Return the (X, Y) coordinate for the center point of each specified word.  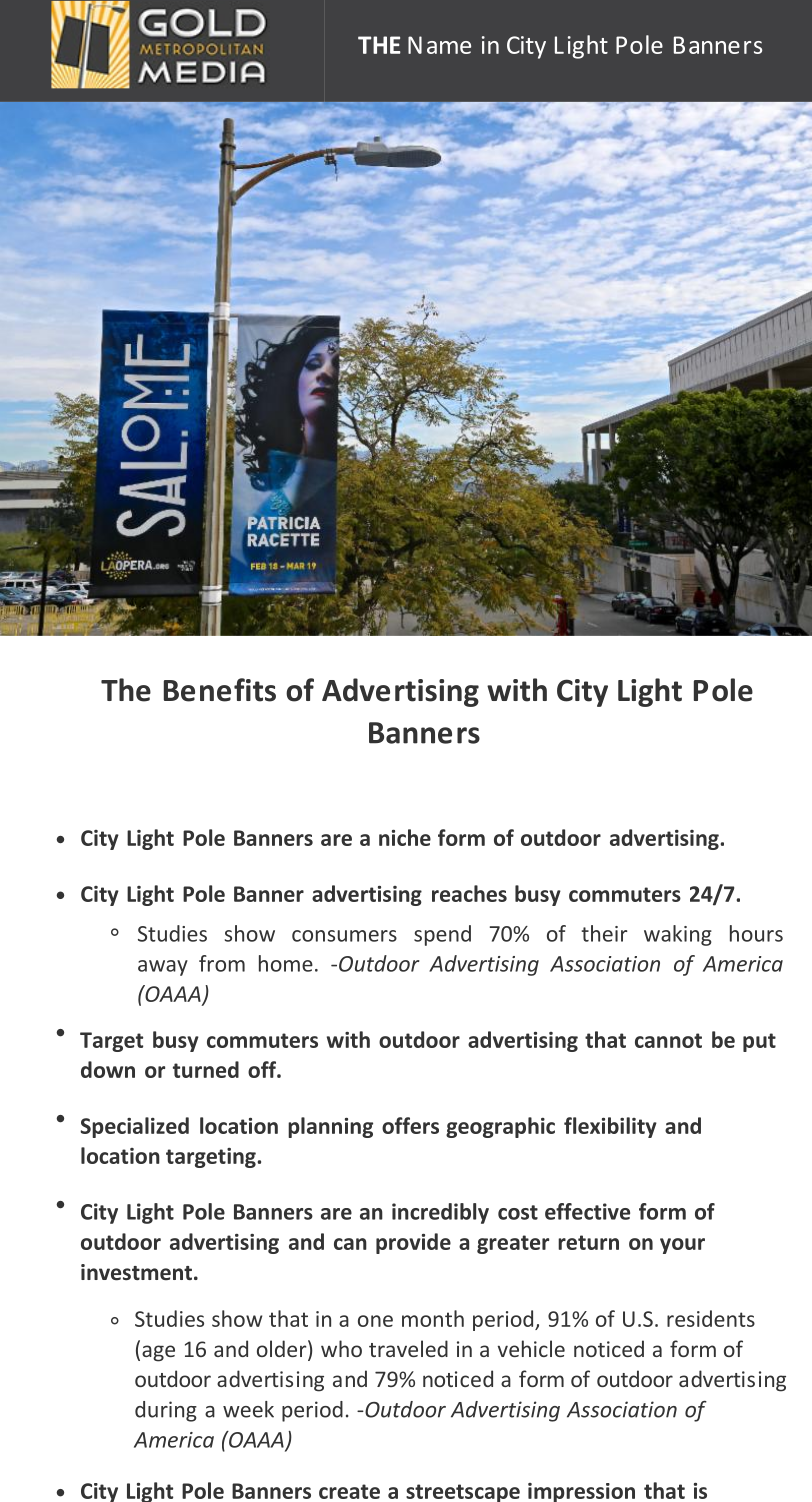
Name (439, 45)
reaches (469, 893)
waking (678, 935)
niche (405, 837)
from (222, 963)
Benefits (220, 690)
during (166, 1411)
